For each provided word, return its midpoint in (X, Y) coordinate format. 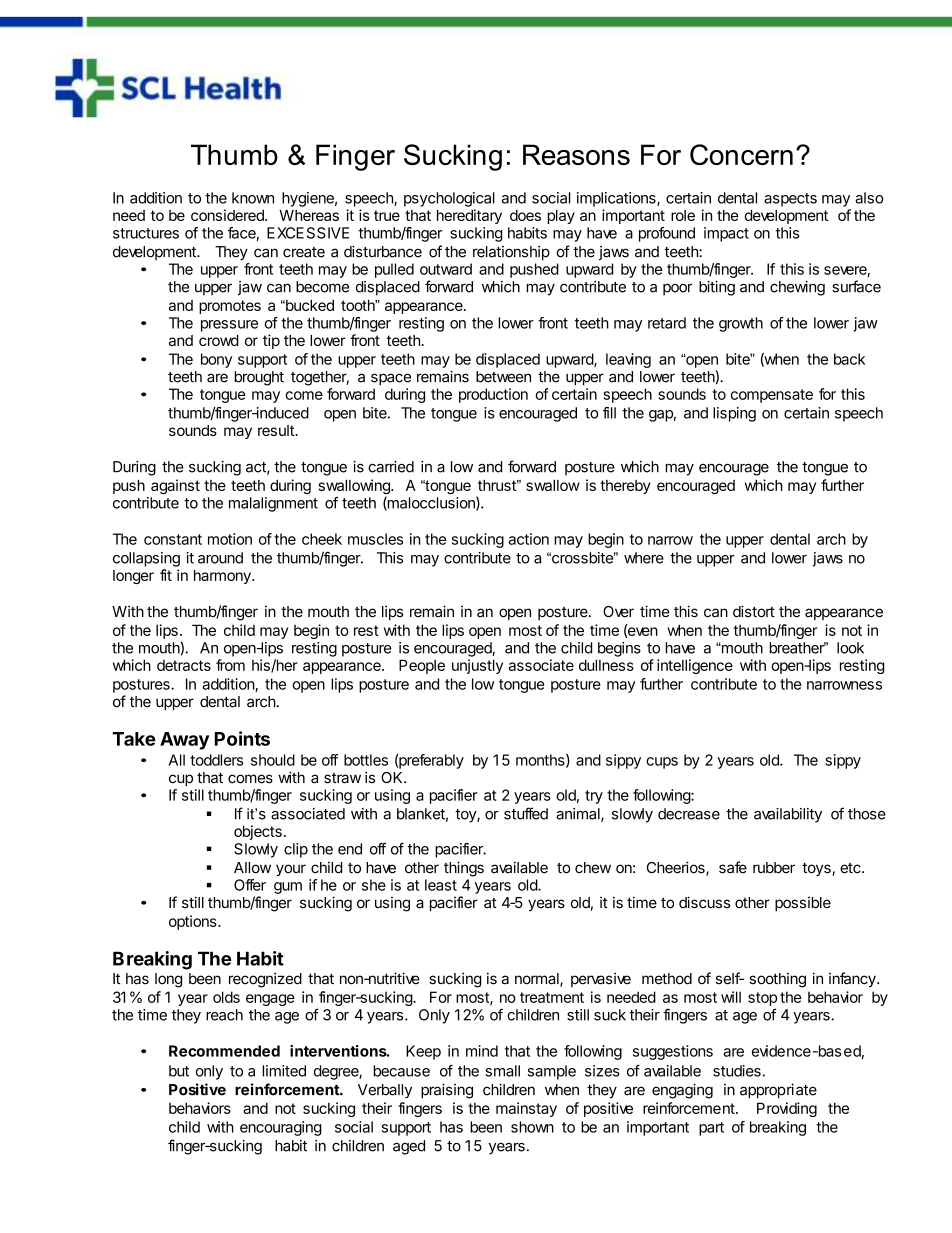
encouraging (281, 1128)
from (230, 665)
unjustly (477, 666)
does (525, 215)
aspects (790, 200)
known (253, 198)
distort (754, 611)
